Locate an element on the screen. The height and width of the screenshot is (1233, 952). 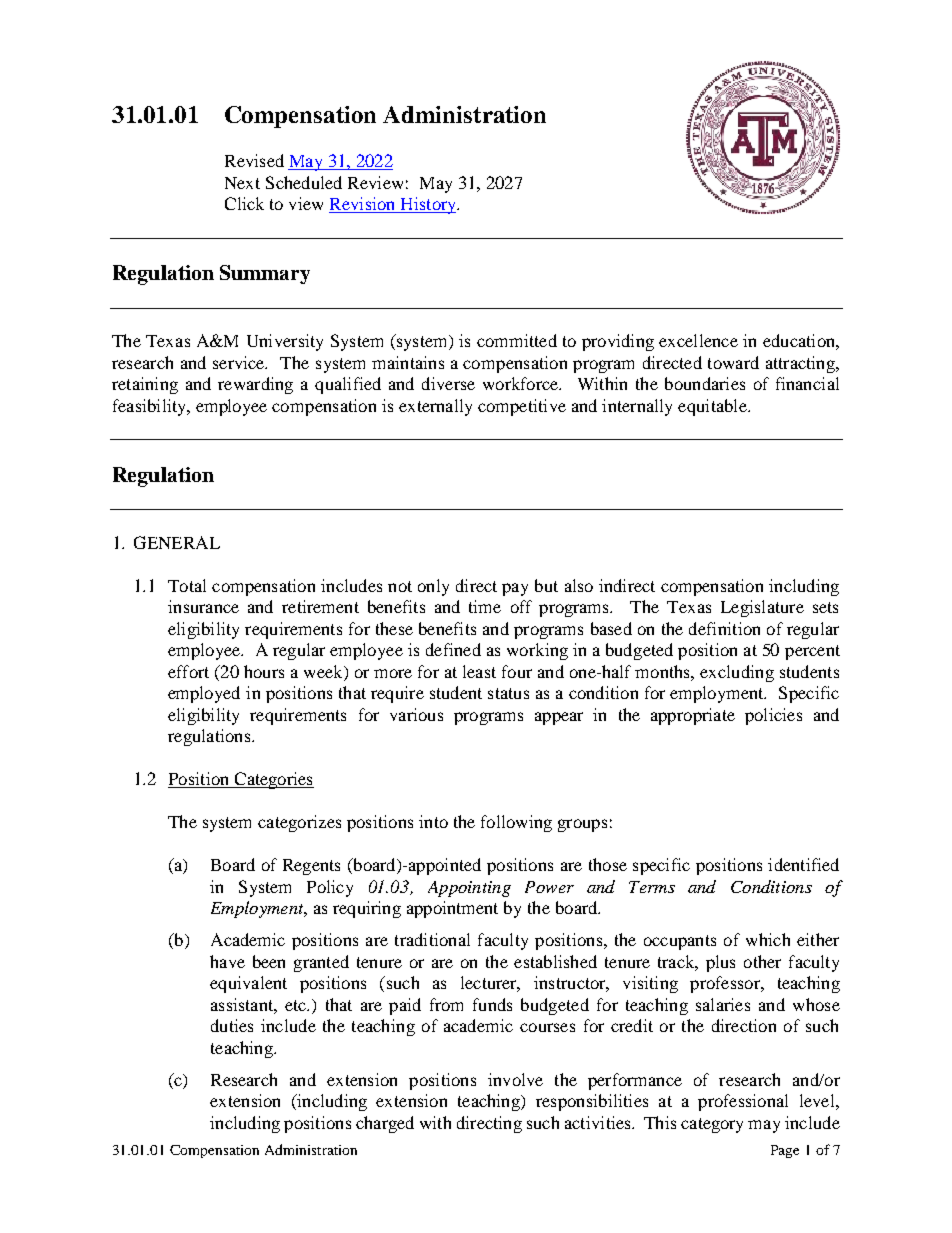
involve is located at coordinates (515, 1079).
